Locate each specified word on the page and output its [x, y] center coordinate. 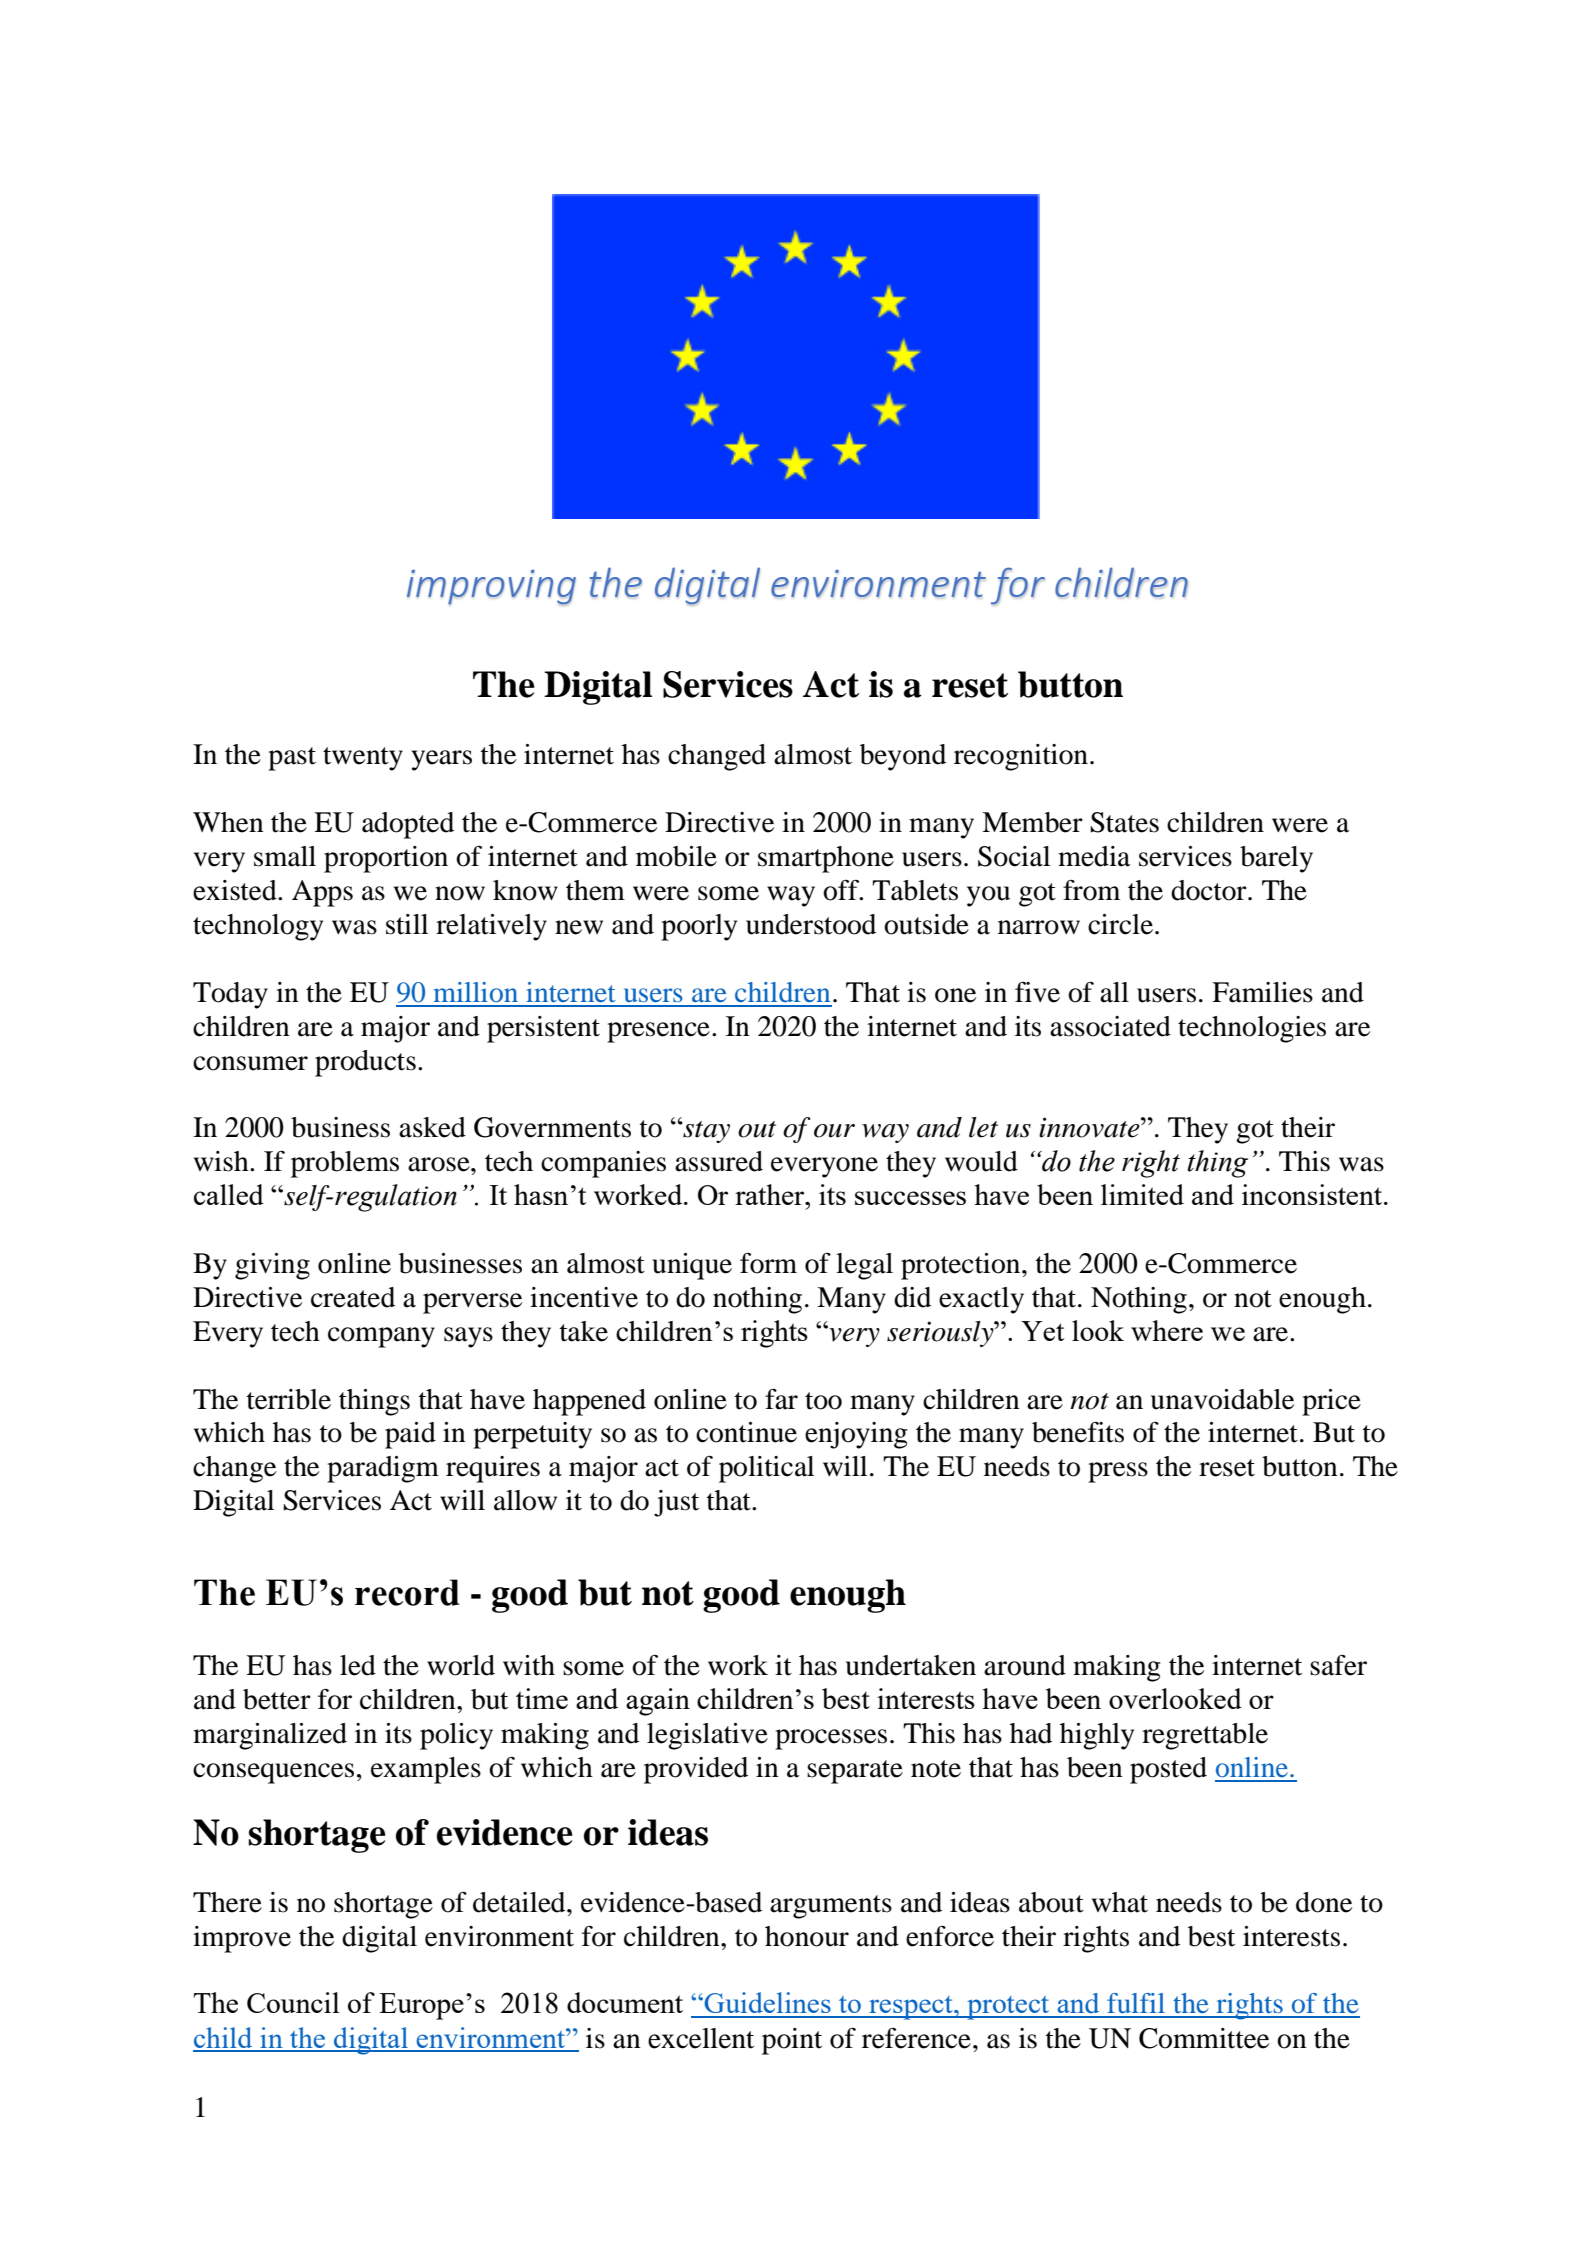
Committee [1204, 2038]
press [1118, 1472]
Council [293, 2002]
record [407, 1592]
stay [705, 1132]
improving [491, 587]
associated [1110, 1026]
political [766, 1469]
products [365, 1063]
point [792, 2041]
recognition [1021, 757]
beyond [903, 757]
